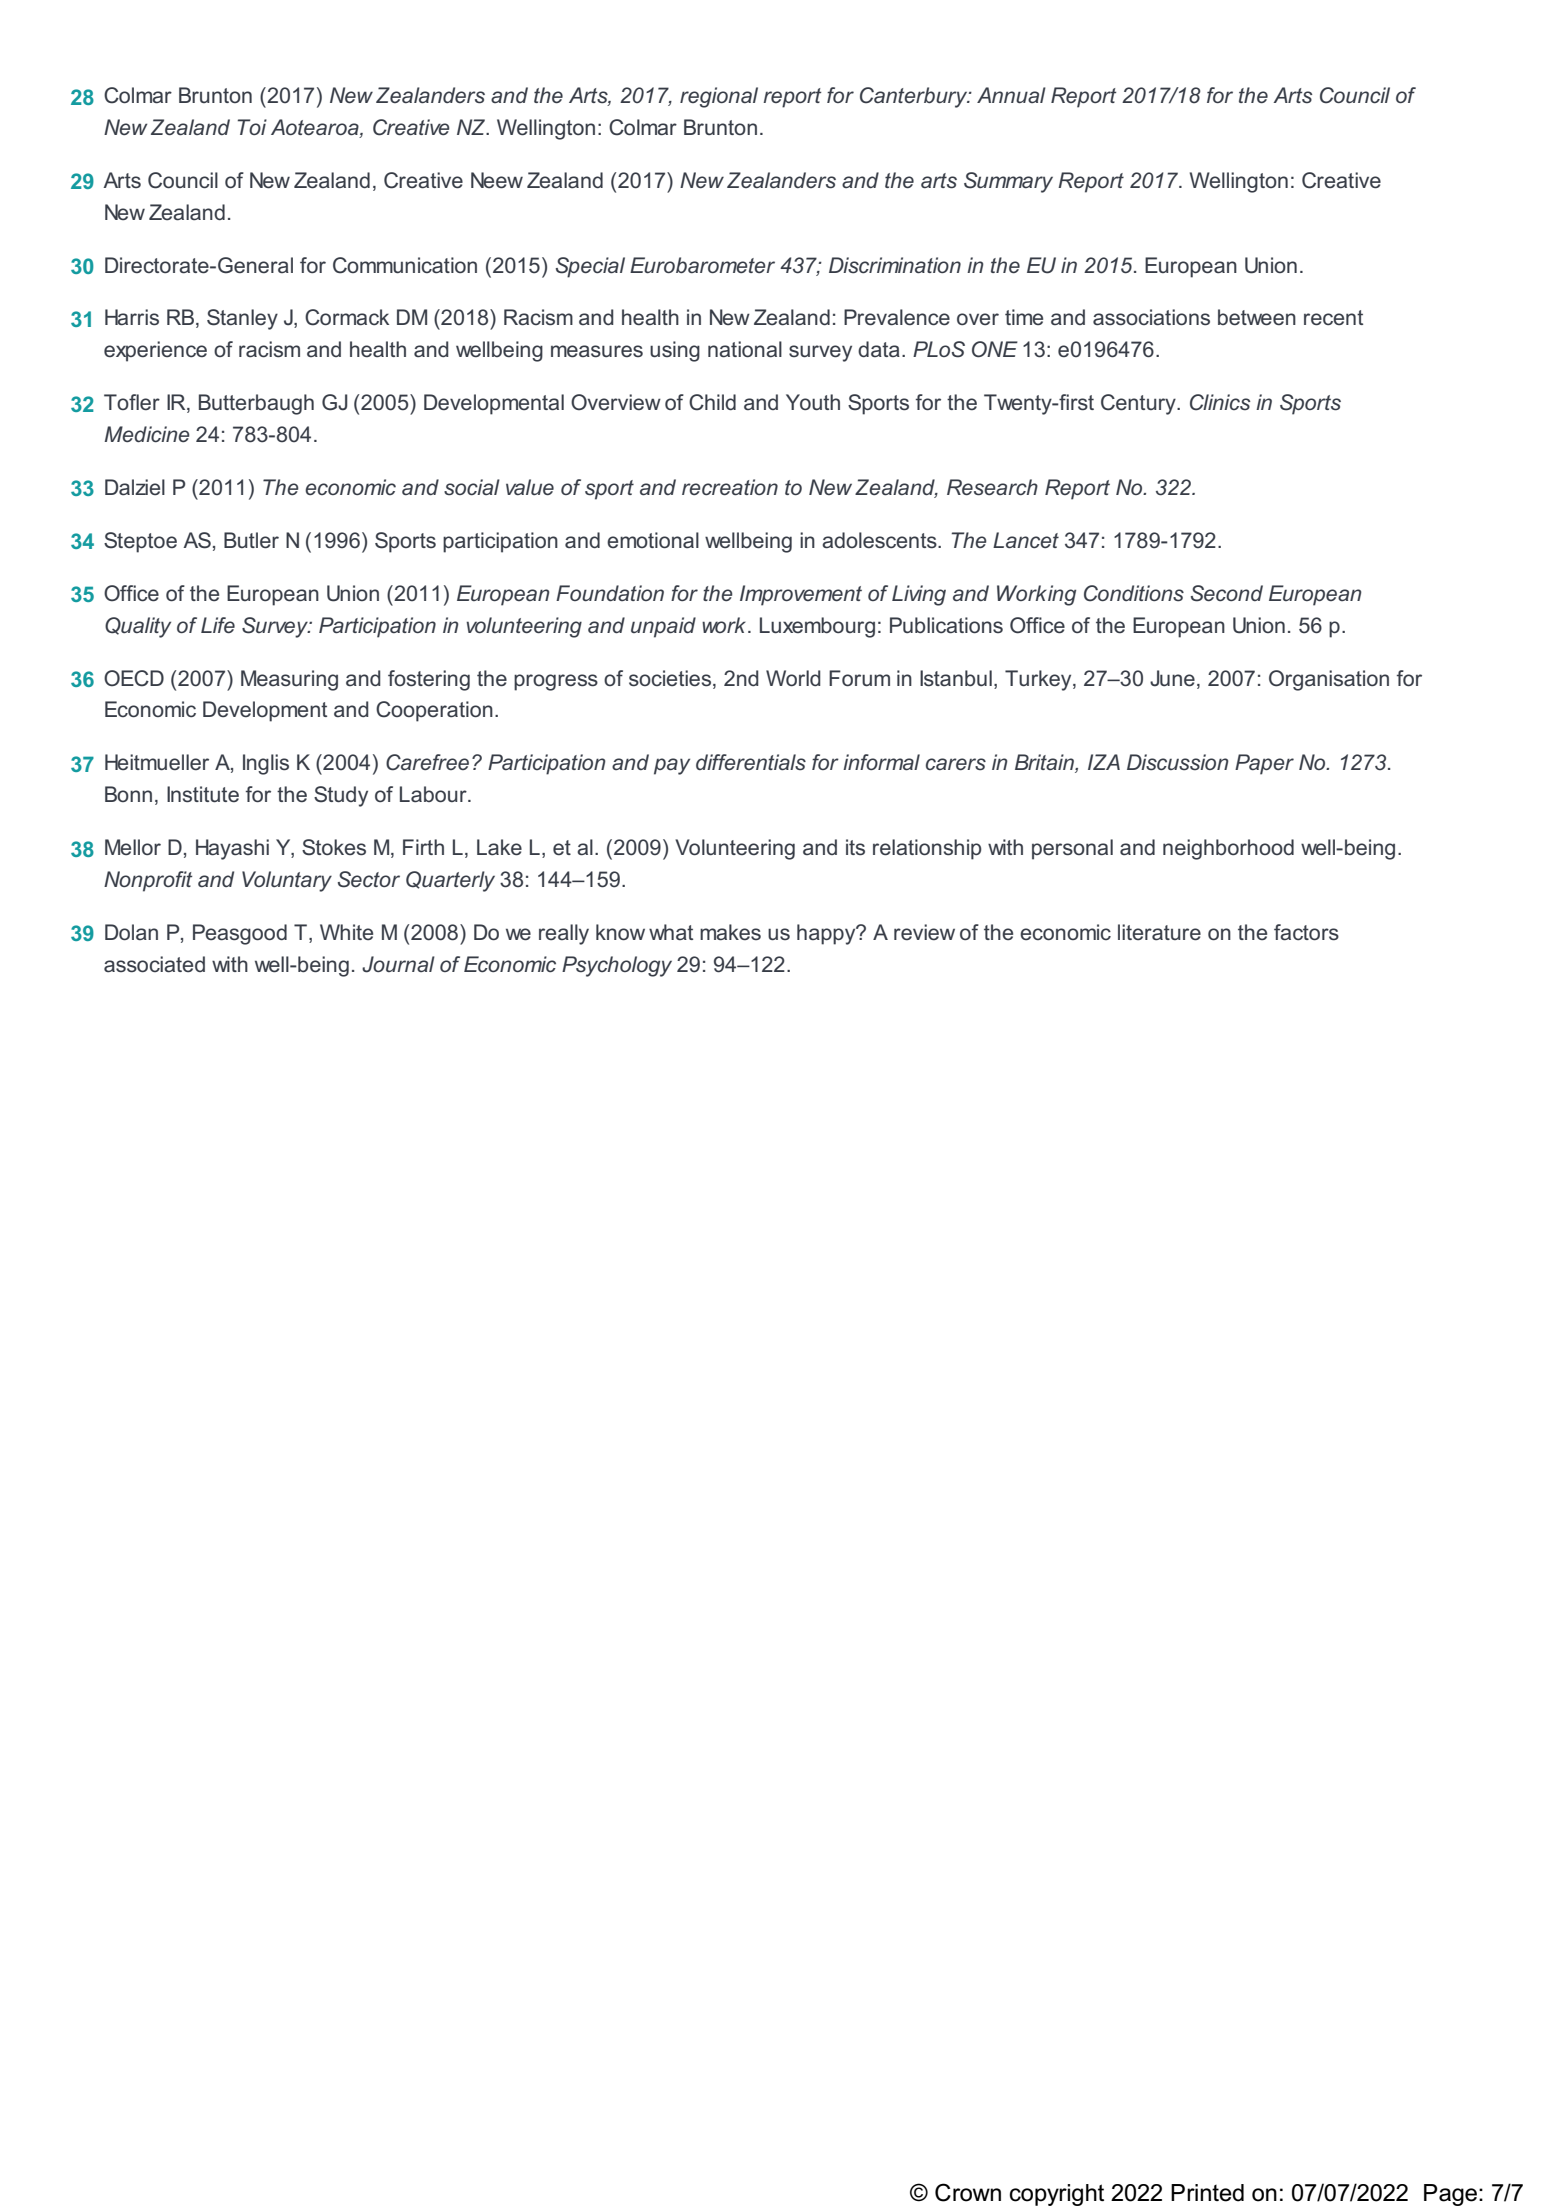 This page has width=1561, height=2210. What do you see at coordinates (252, 127) in the page?
I see `Toi` at bounding box center [252, 127].
